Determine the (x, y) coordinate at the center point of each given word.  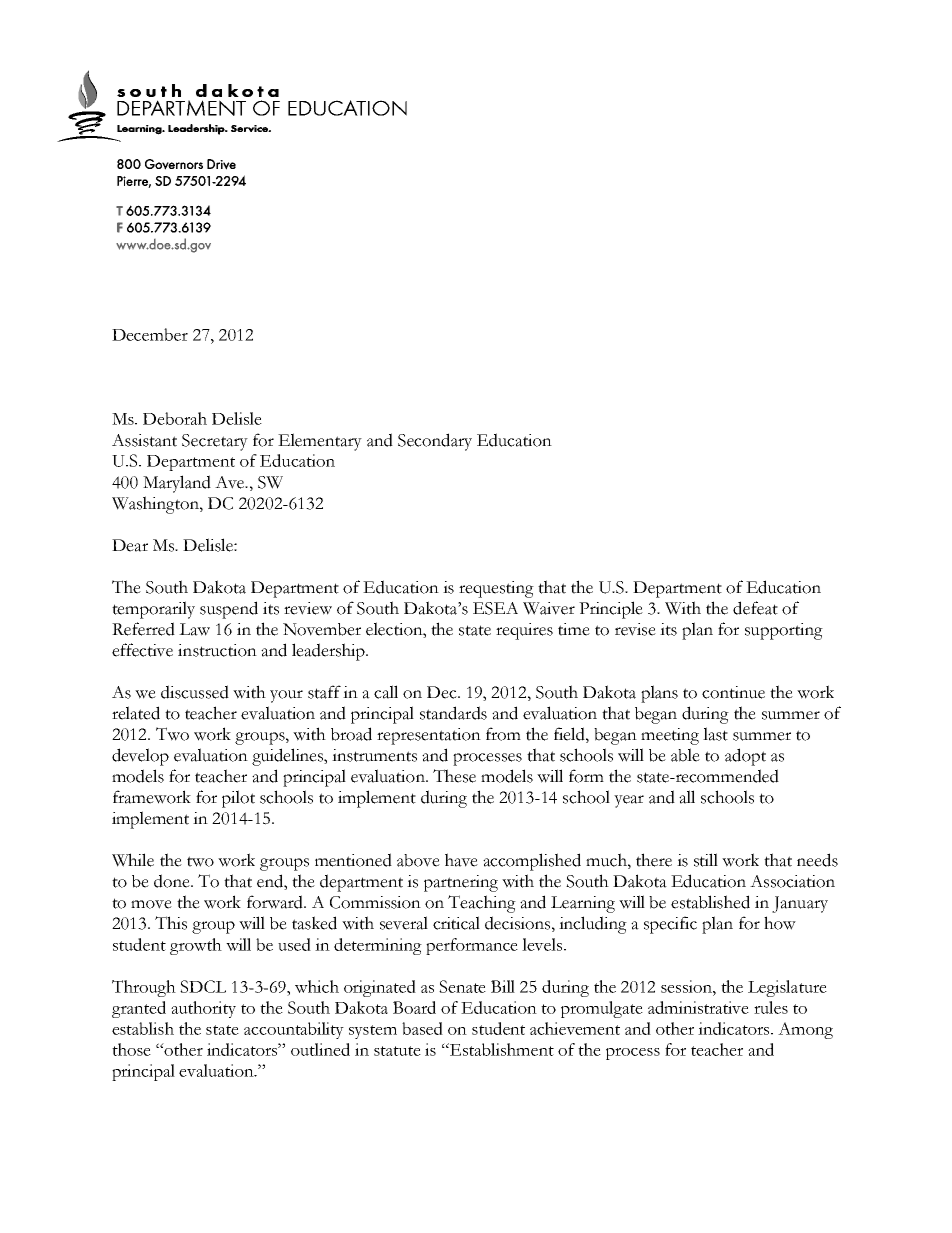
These (454, 776)
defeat (755, 608)
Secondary (435, 442)
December (150, 334)
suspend (229, 610)
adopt (745, 757)
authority (203, 1009)
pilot (238, 799)
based (422, 1028)
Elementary (320, 442)
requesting (496, 589)
